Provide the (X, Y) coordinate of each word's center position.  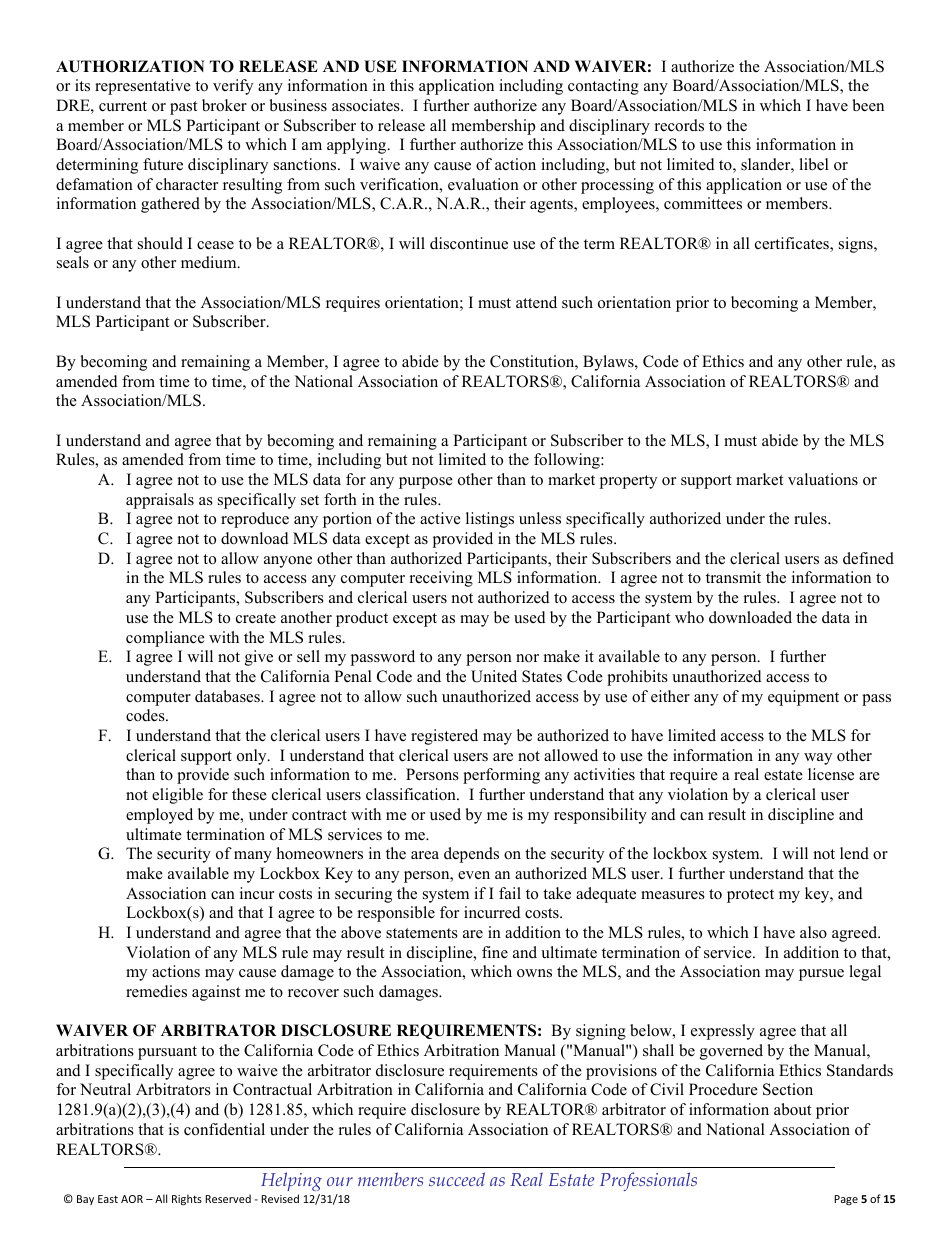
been (868, 105)
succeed (457, 1179)
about (792, 1109)
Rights (187, 1199)
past (183, 108)
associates (367, 105)
